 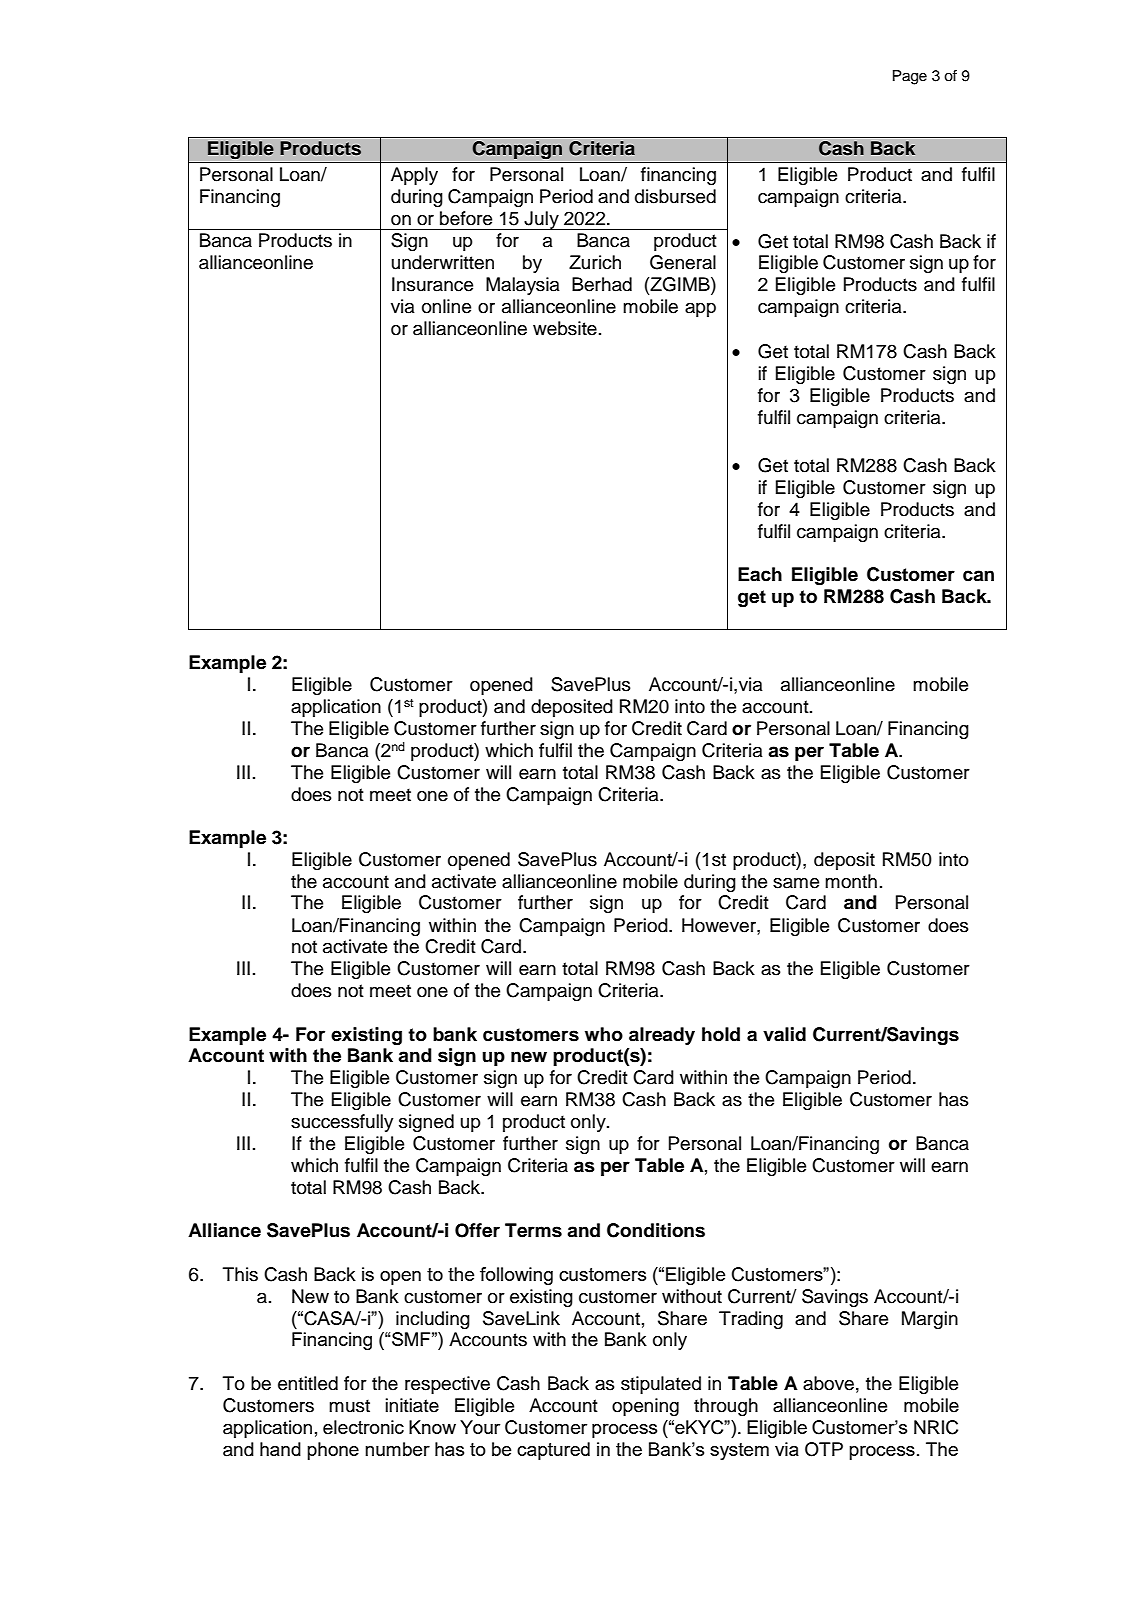 I want to click on OTP, so click(x=824, y=1449).
